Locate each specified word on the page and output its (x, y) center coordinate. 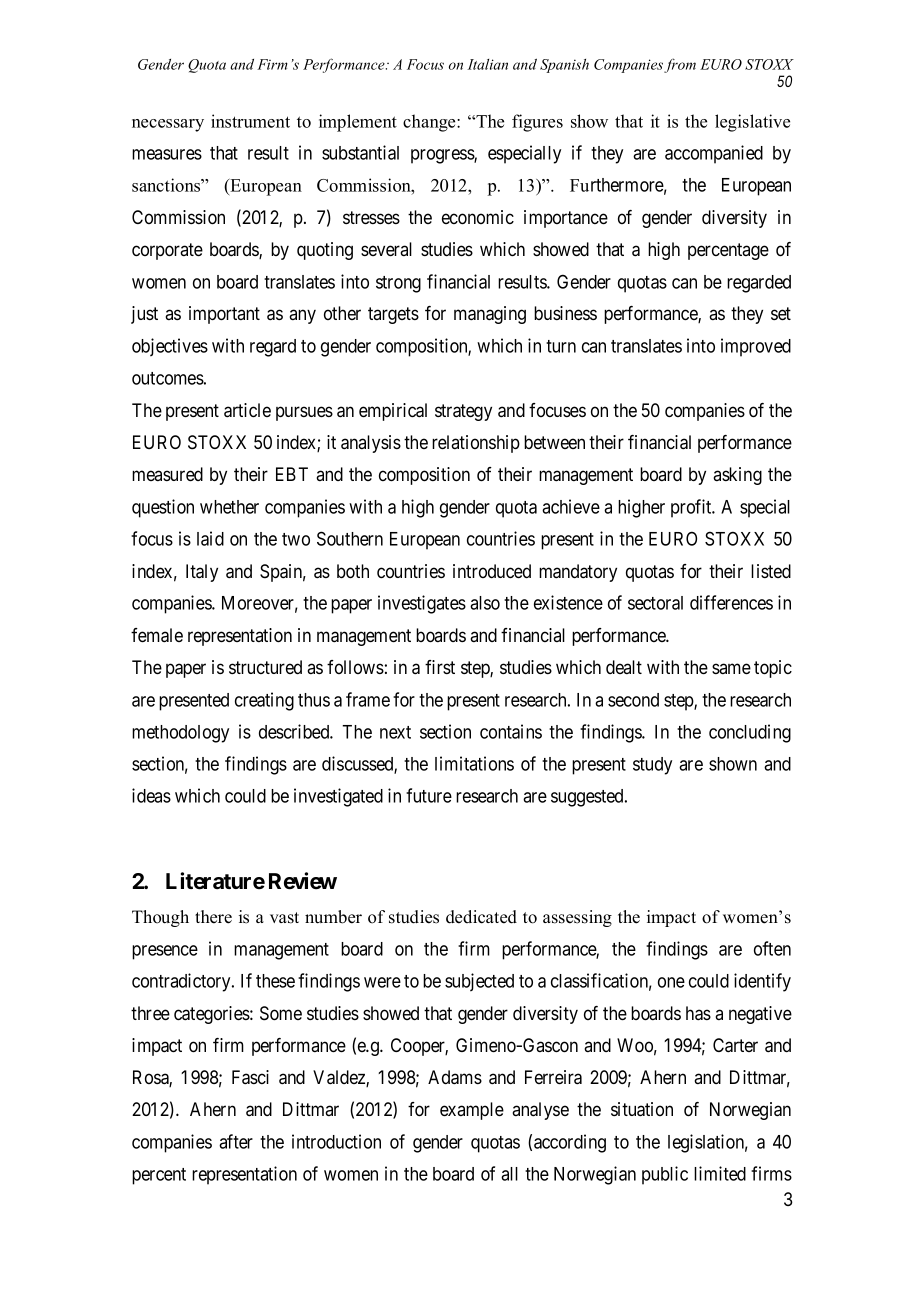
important (224, 315)
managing (490, 315)
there (213, 917)
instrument (250, 121)
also (485, 603)
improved (756, 347)
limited (720, 1173)
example (472, 1111)
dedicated (481, 917)
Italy (202, 573)
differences (731, 602)
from (680, 65)
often (772, 948)
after (236, 1141)
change (430, 123)
